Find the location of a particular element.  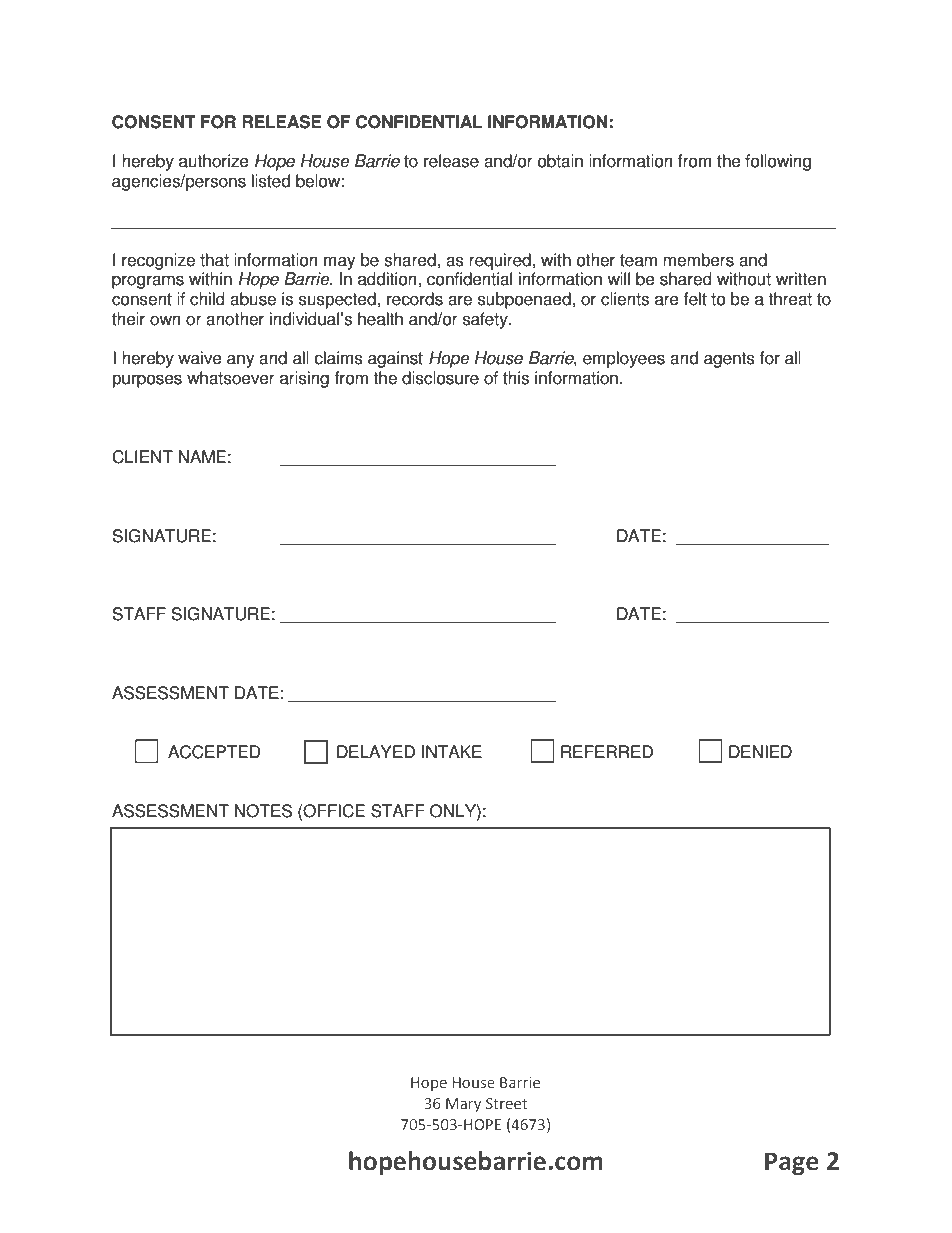

required is located at coordinates (501, 261).
